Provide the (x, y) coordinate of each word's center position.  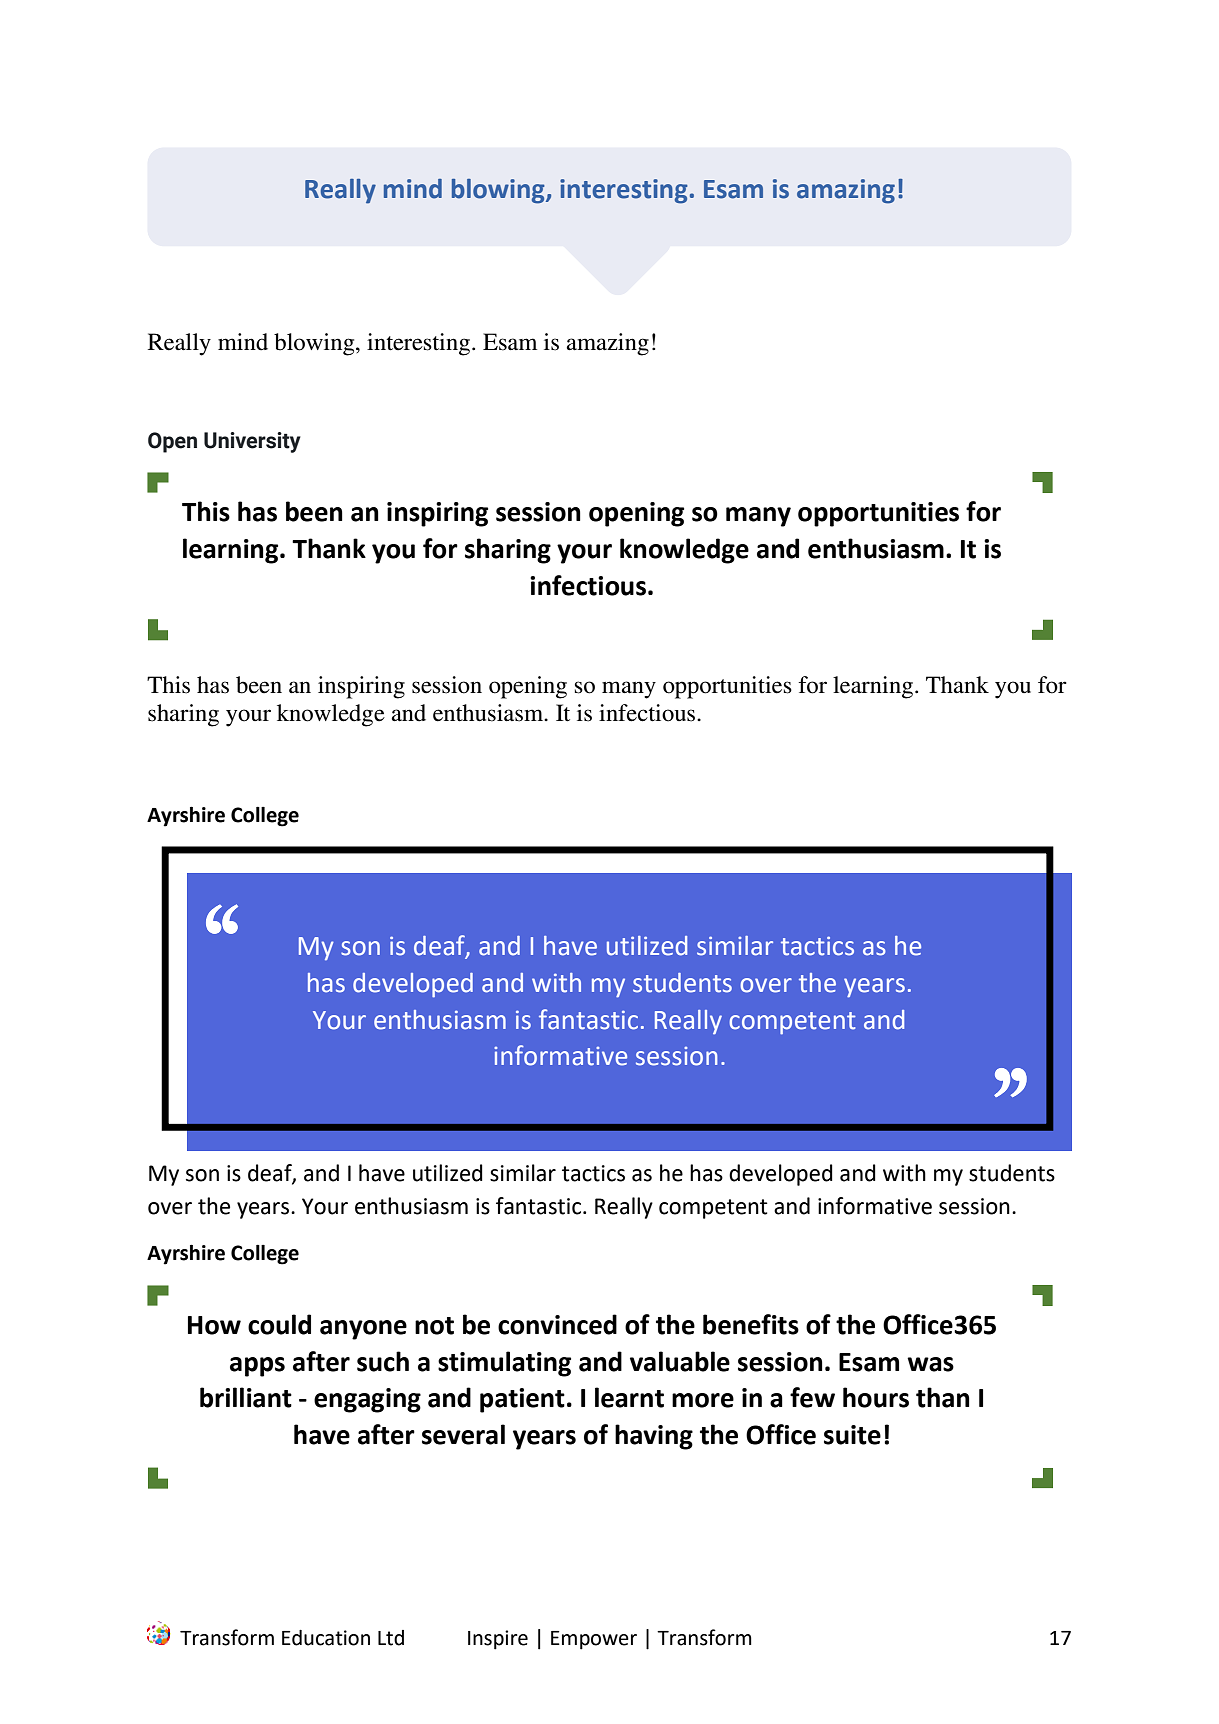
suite (852, 1435)
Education (326, 1638)
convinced (557, 1324)
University (252, 442)
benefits (751, 1324)
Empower (594, 1640)
